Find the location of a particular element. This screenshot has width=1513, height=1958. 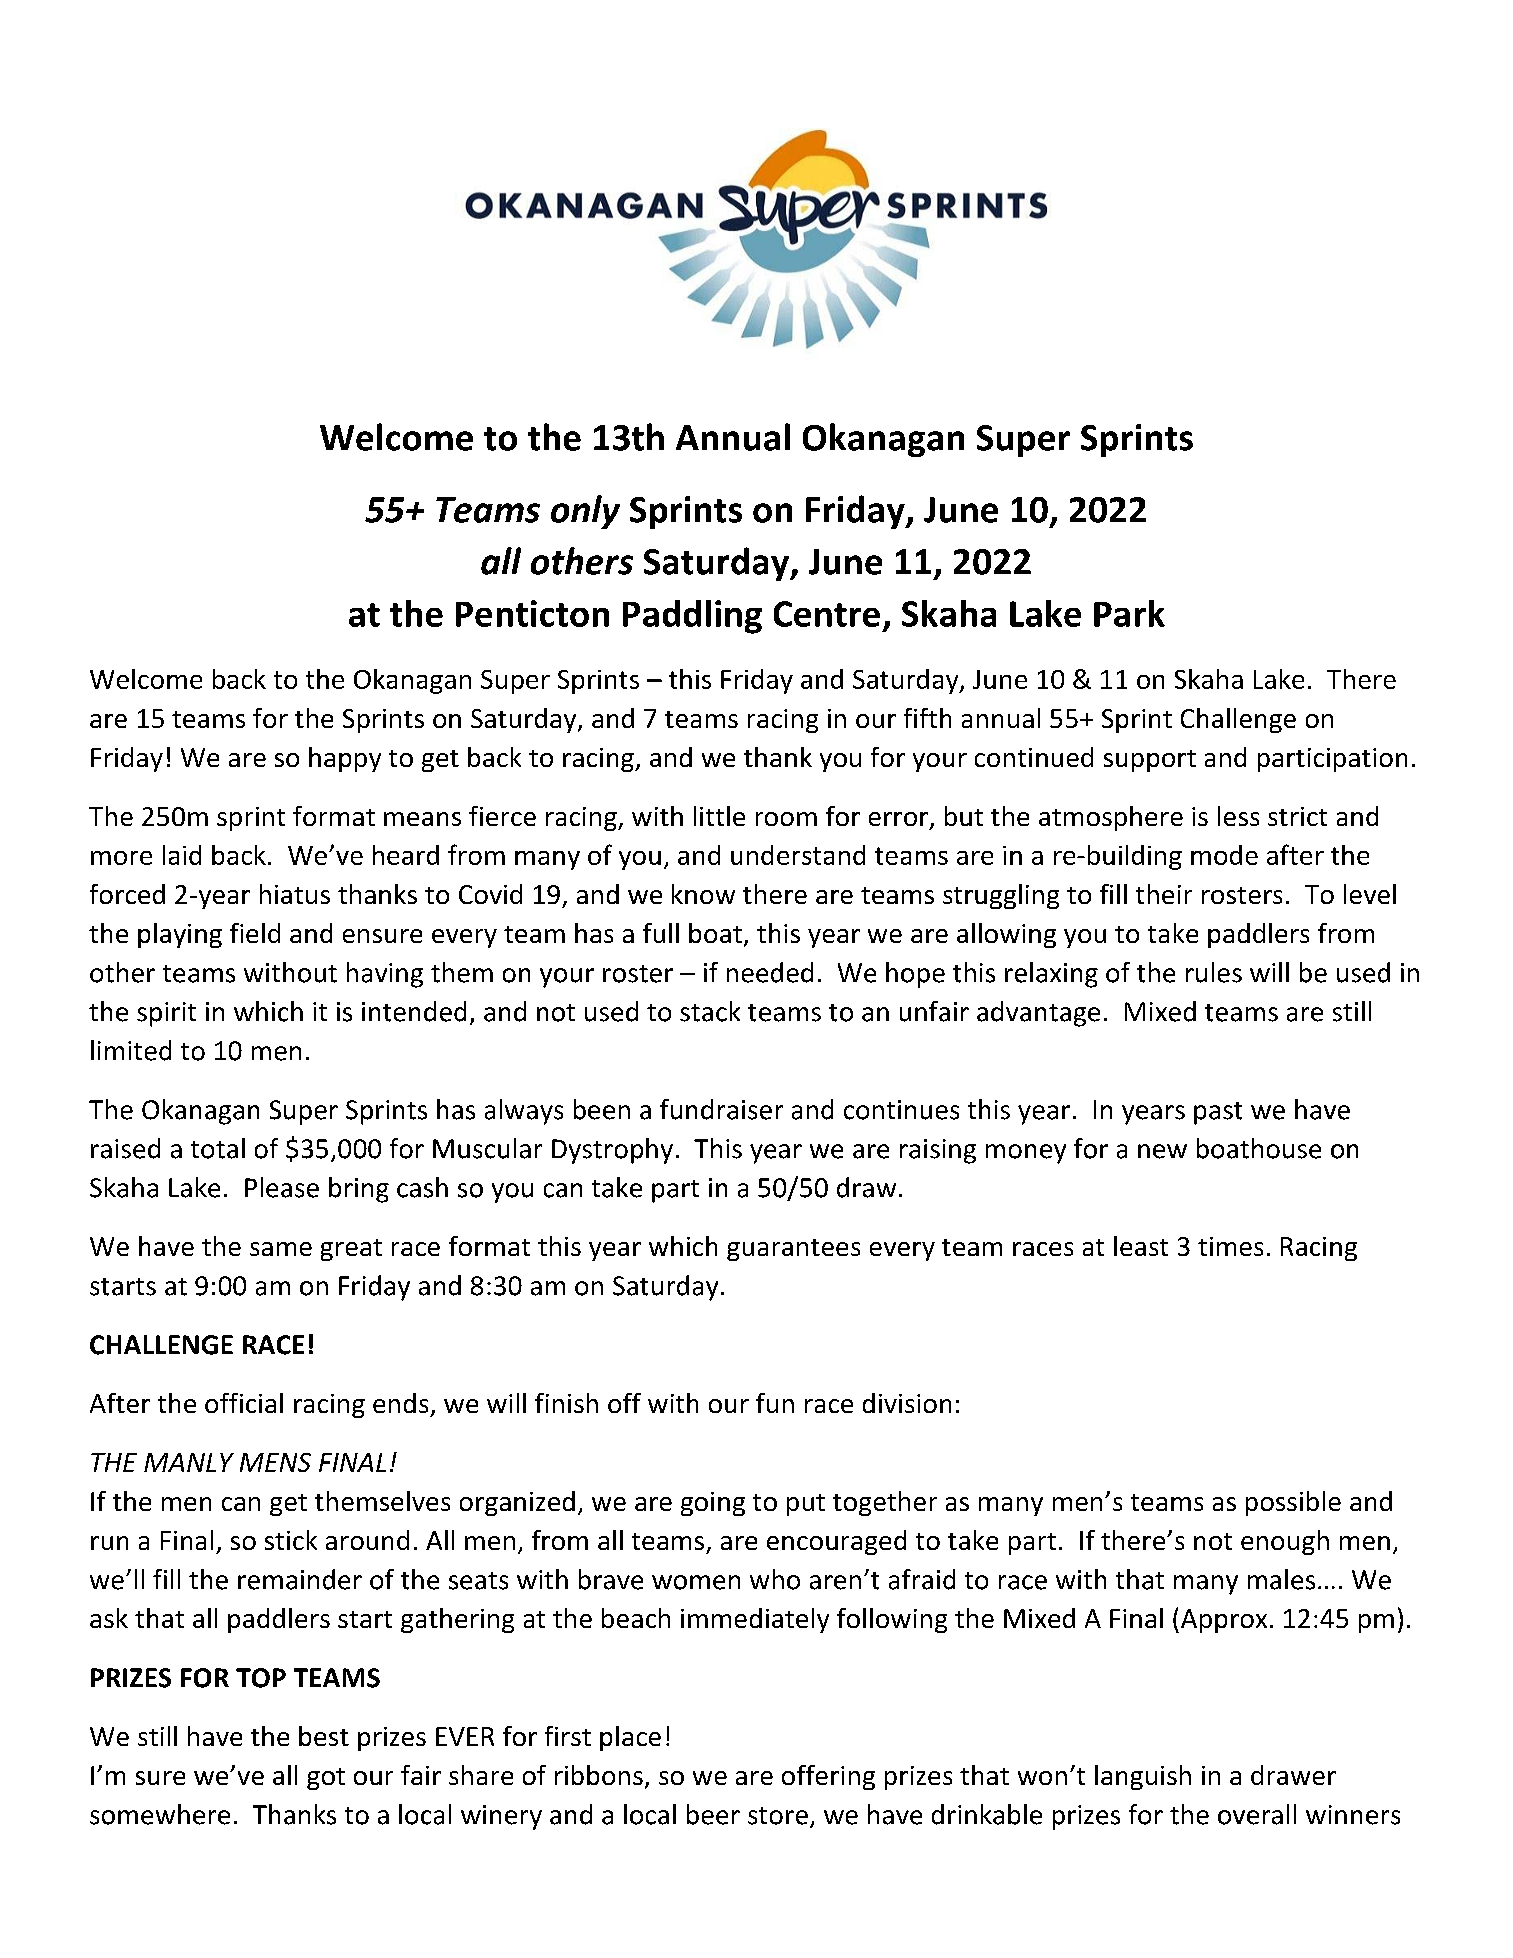

Park is located at coordinates (1129, 613).
